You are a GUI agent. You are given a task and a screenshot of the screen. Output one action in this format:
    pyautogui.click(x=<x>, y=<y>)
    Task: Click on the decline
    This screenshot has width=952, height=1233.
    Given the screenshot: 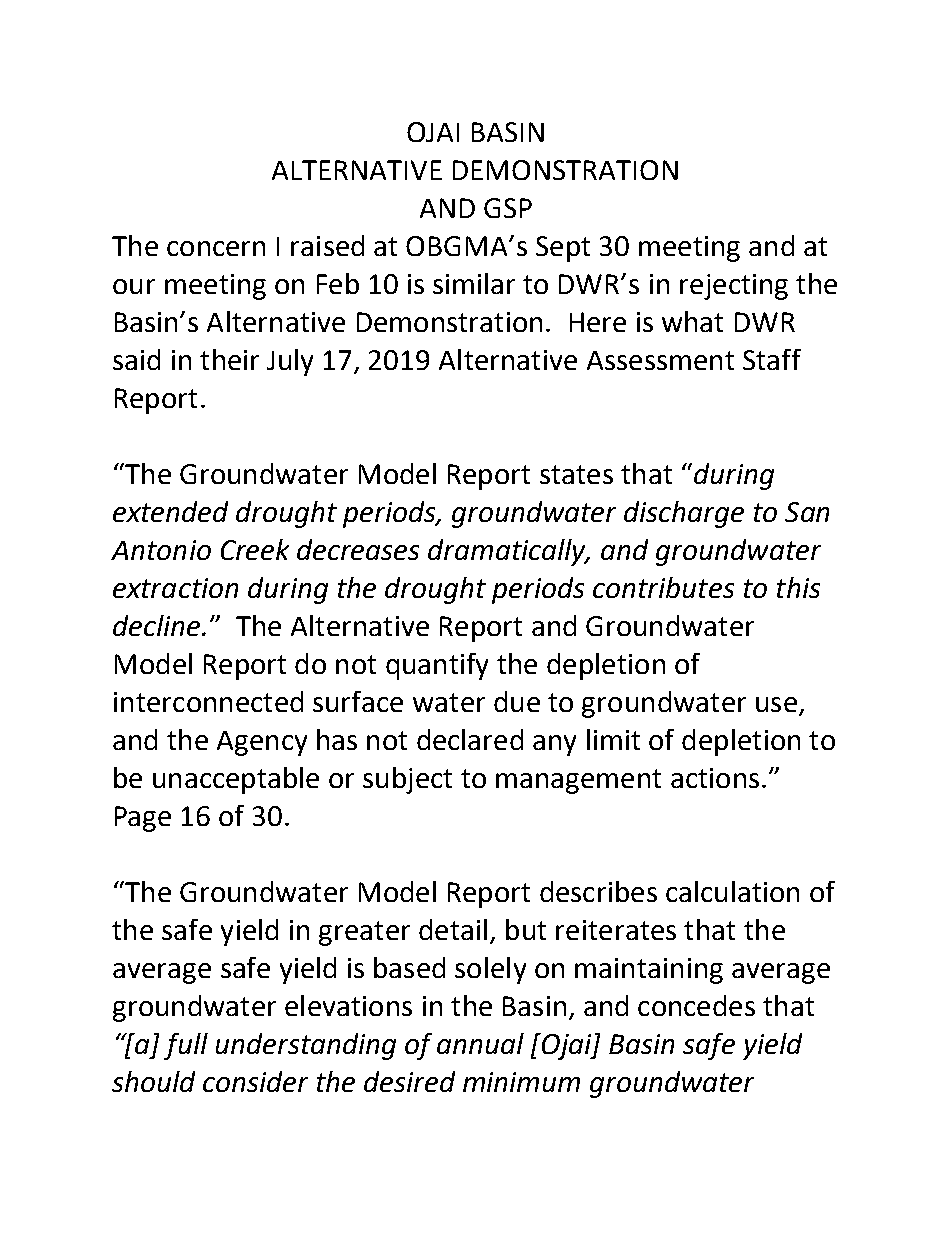 What is the action you would take?
    pyautogui.click(x=158, y=625)
